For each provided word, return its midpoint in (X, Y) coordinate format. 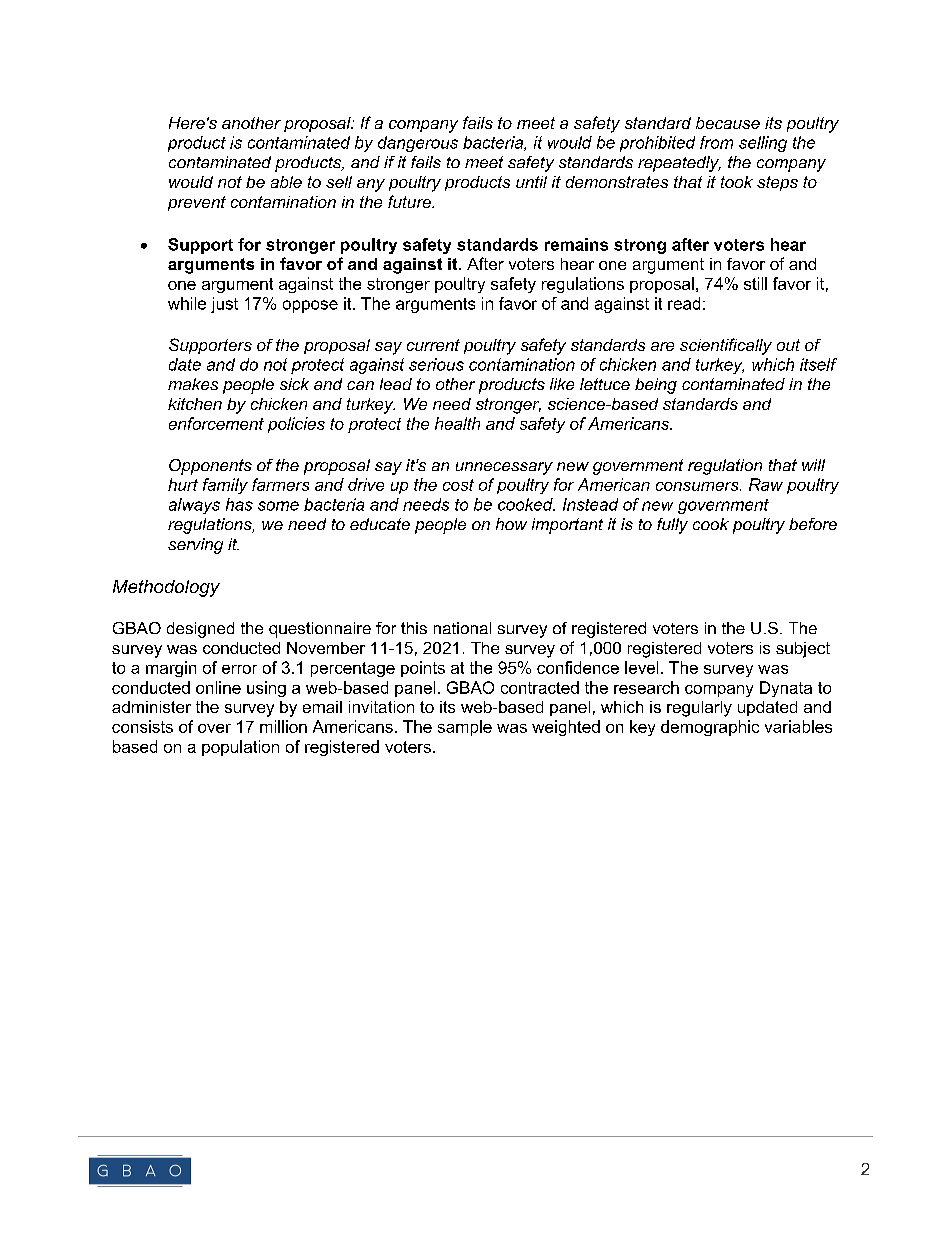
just (224, 305)
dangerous (418, 144)
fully (672, 526)
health (457, 423)
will (813, 465)
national (462, 628)
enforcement (216, 423)
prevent (197, 203)
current (433, 345)
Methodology (166, 588)
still (755, 283)
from (716, 142)
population (240, 748)
